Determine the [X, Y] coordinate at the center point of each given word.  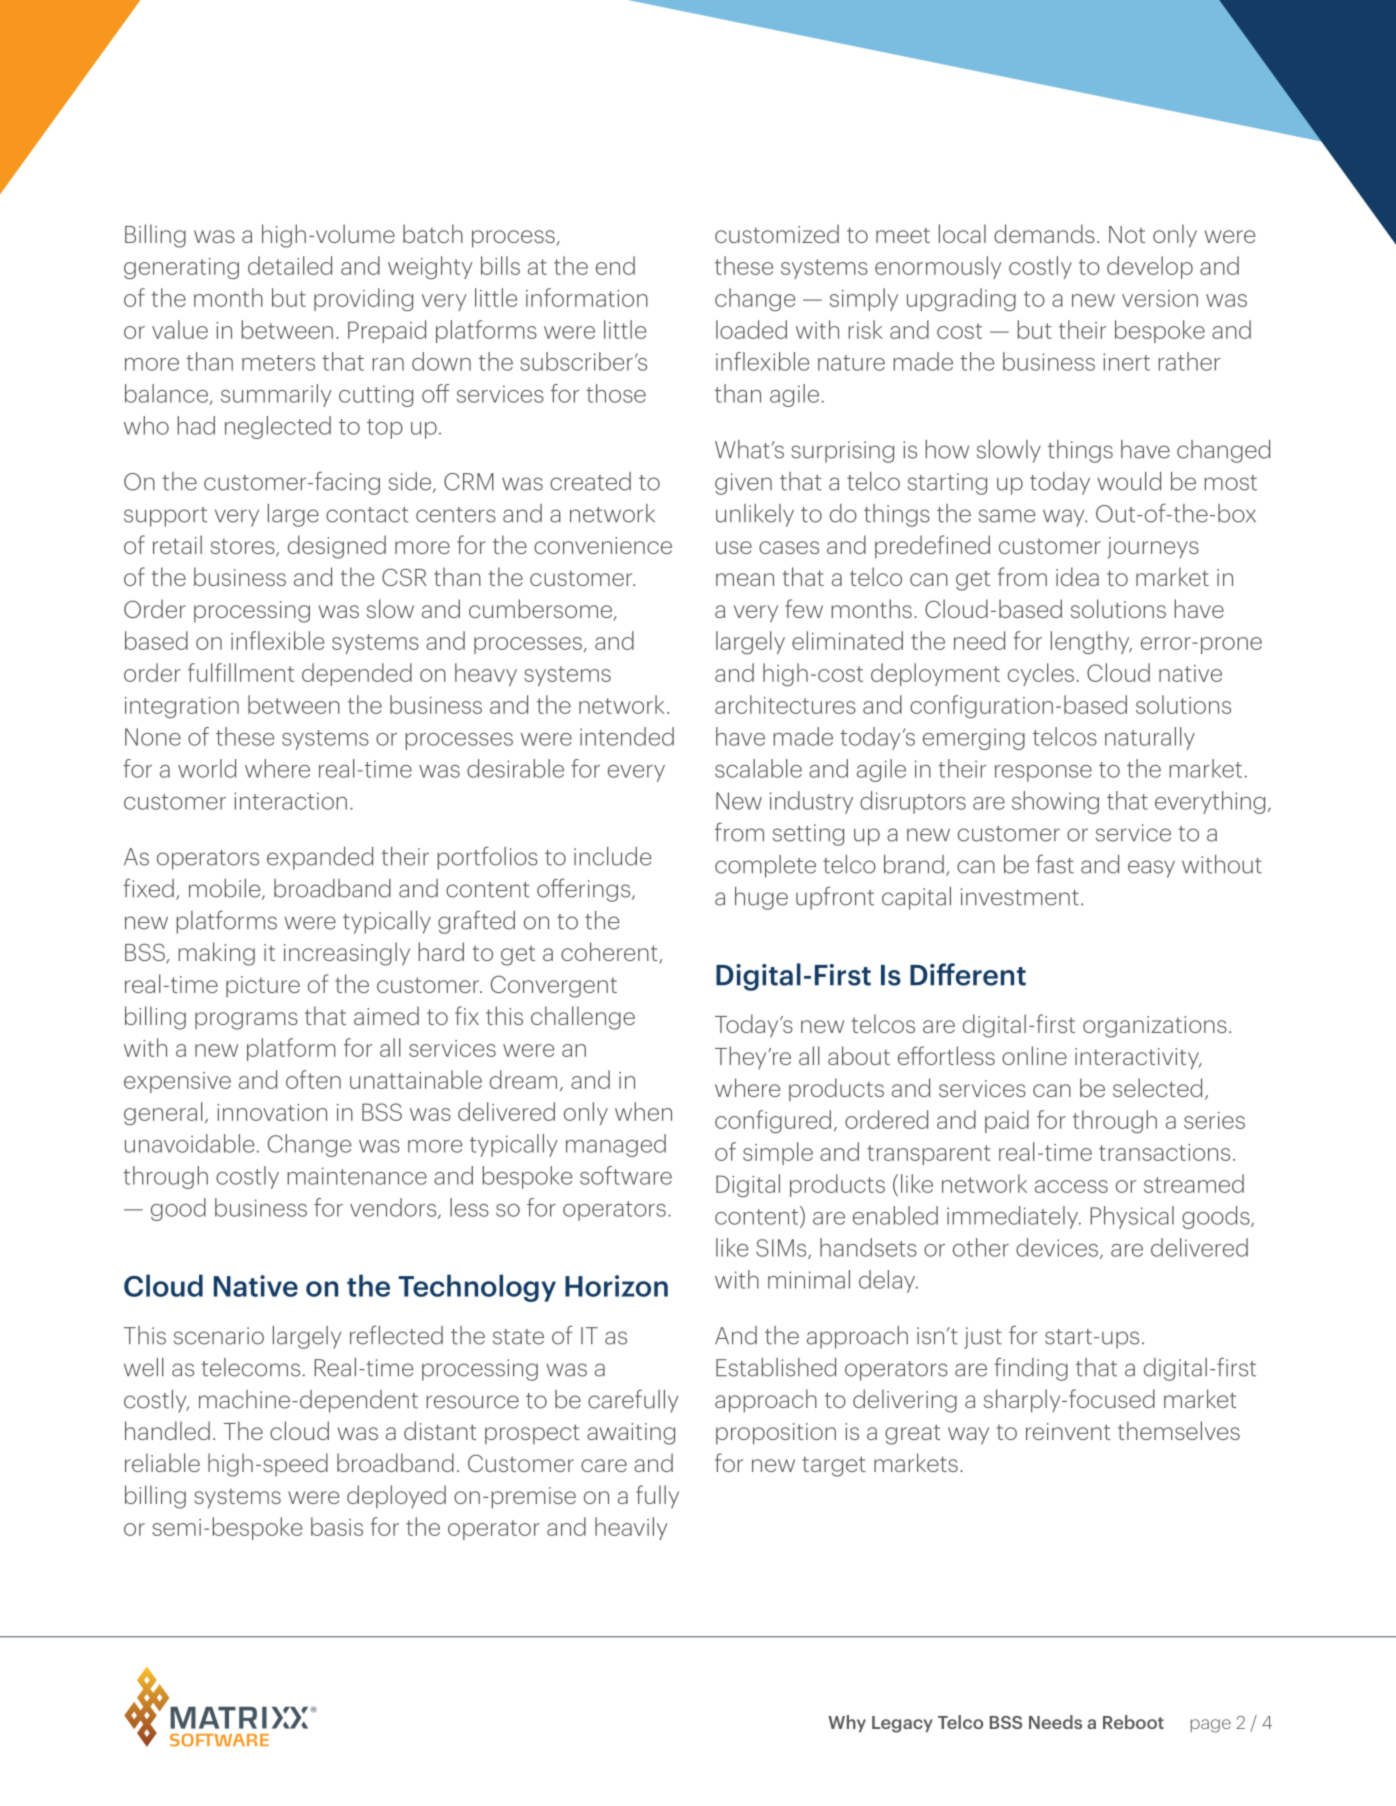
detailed [290, 265]
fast [1055, 864]
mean [745, 579]
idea [1077, 576]
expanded [320, 858]
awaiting [631, 1434]
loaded [751, 329]
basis [337, 1526]
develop [1150, 267]
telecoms [250, 1367]
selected [1157, 1087]
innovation [272, 1112]
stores [244, 547]
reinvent [1068, 1431]
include [612, 856]
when [643, 1111]
